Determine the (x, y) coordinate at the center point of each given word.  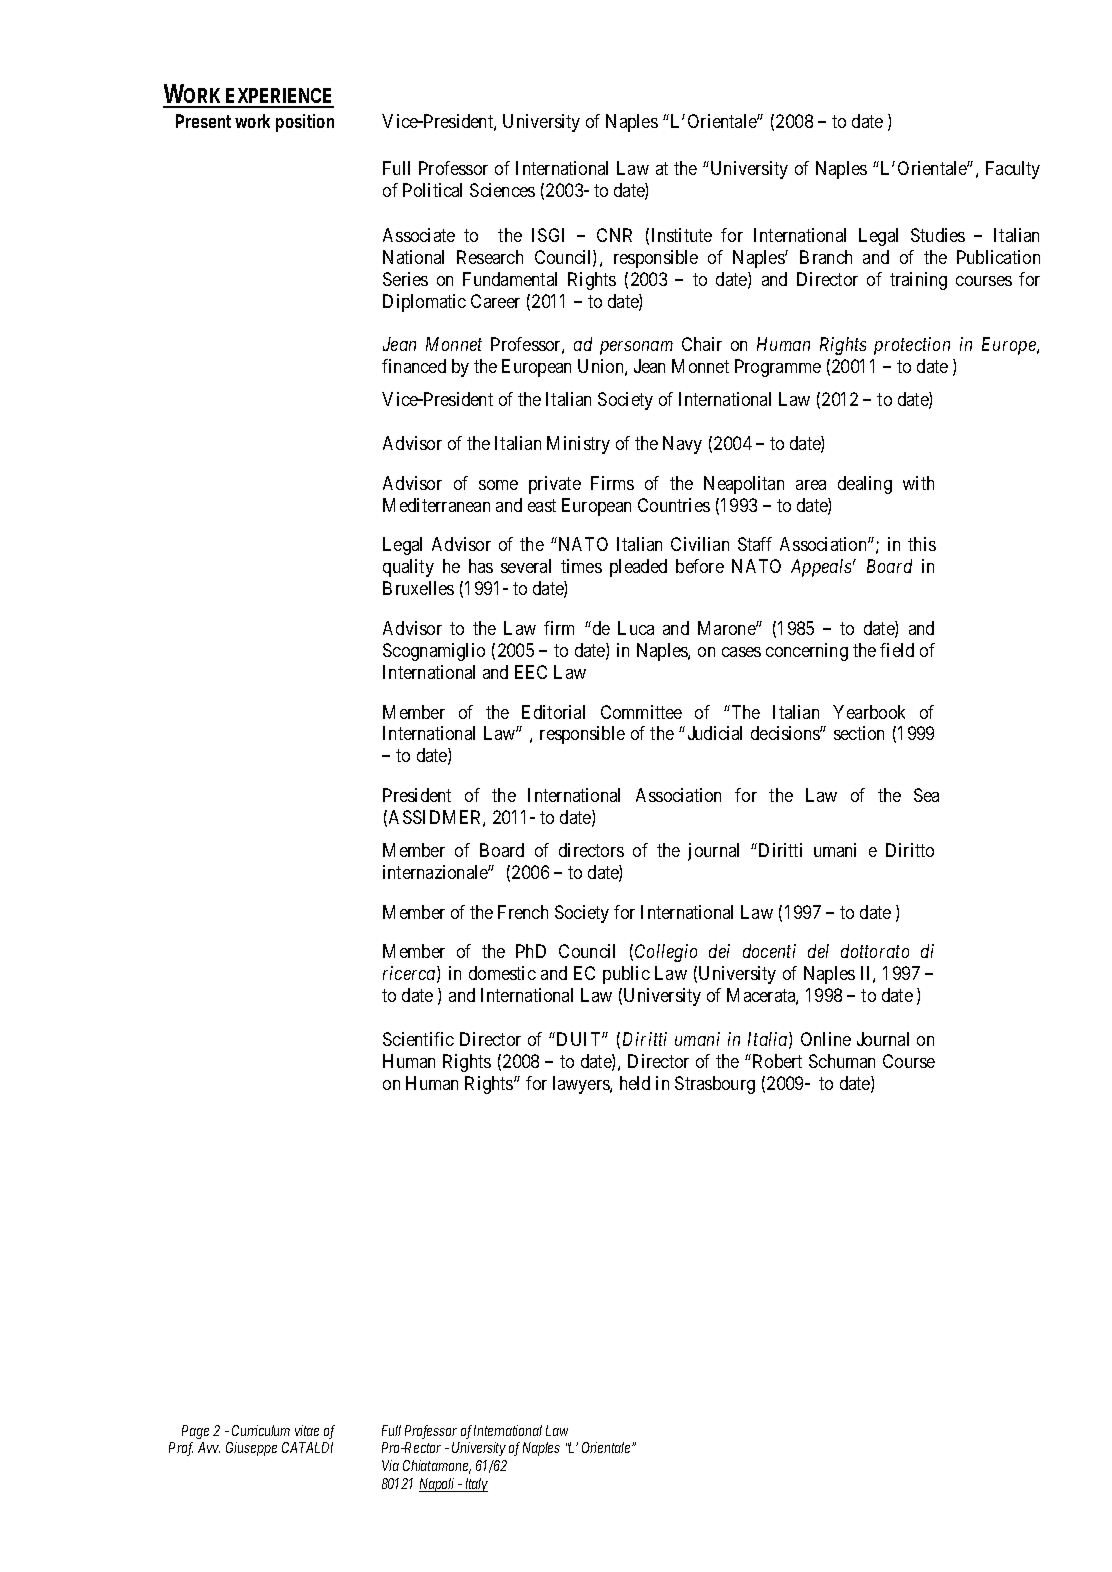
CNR (614, 235)
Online (826, 1039)
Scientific (418, 1039)
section (859, 733)
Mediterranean (436, 505)
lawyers (582, 1085)
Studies (938, 235)
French (523, 912)
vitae (307, 1430)
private (555, 485)
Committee (641, 712)
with (918, 483)
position (305, 123)
